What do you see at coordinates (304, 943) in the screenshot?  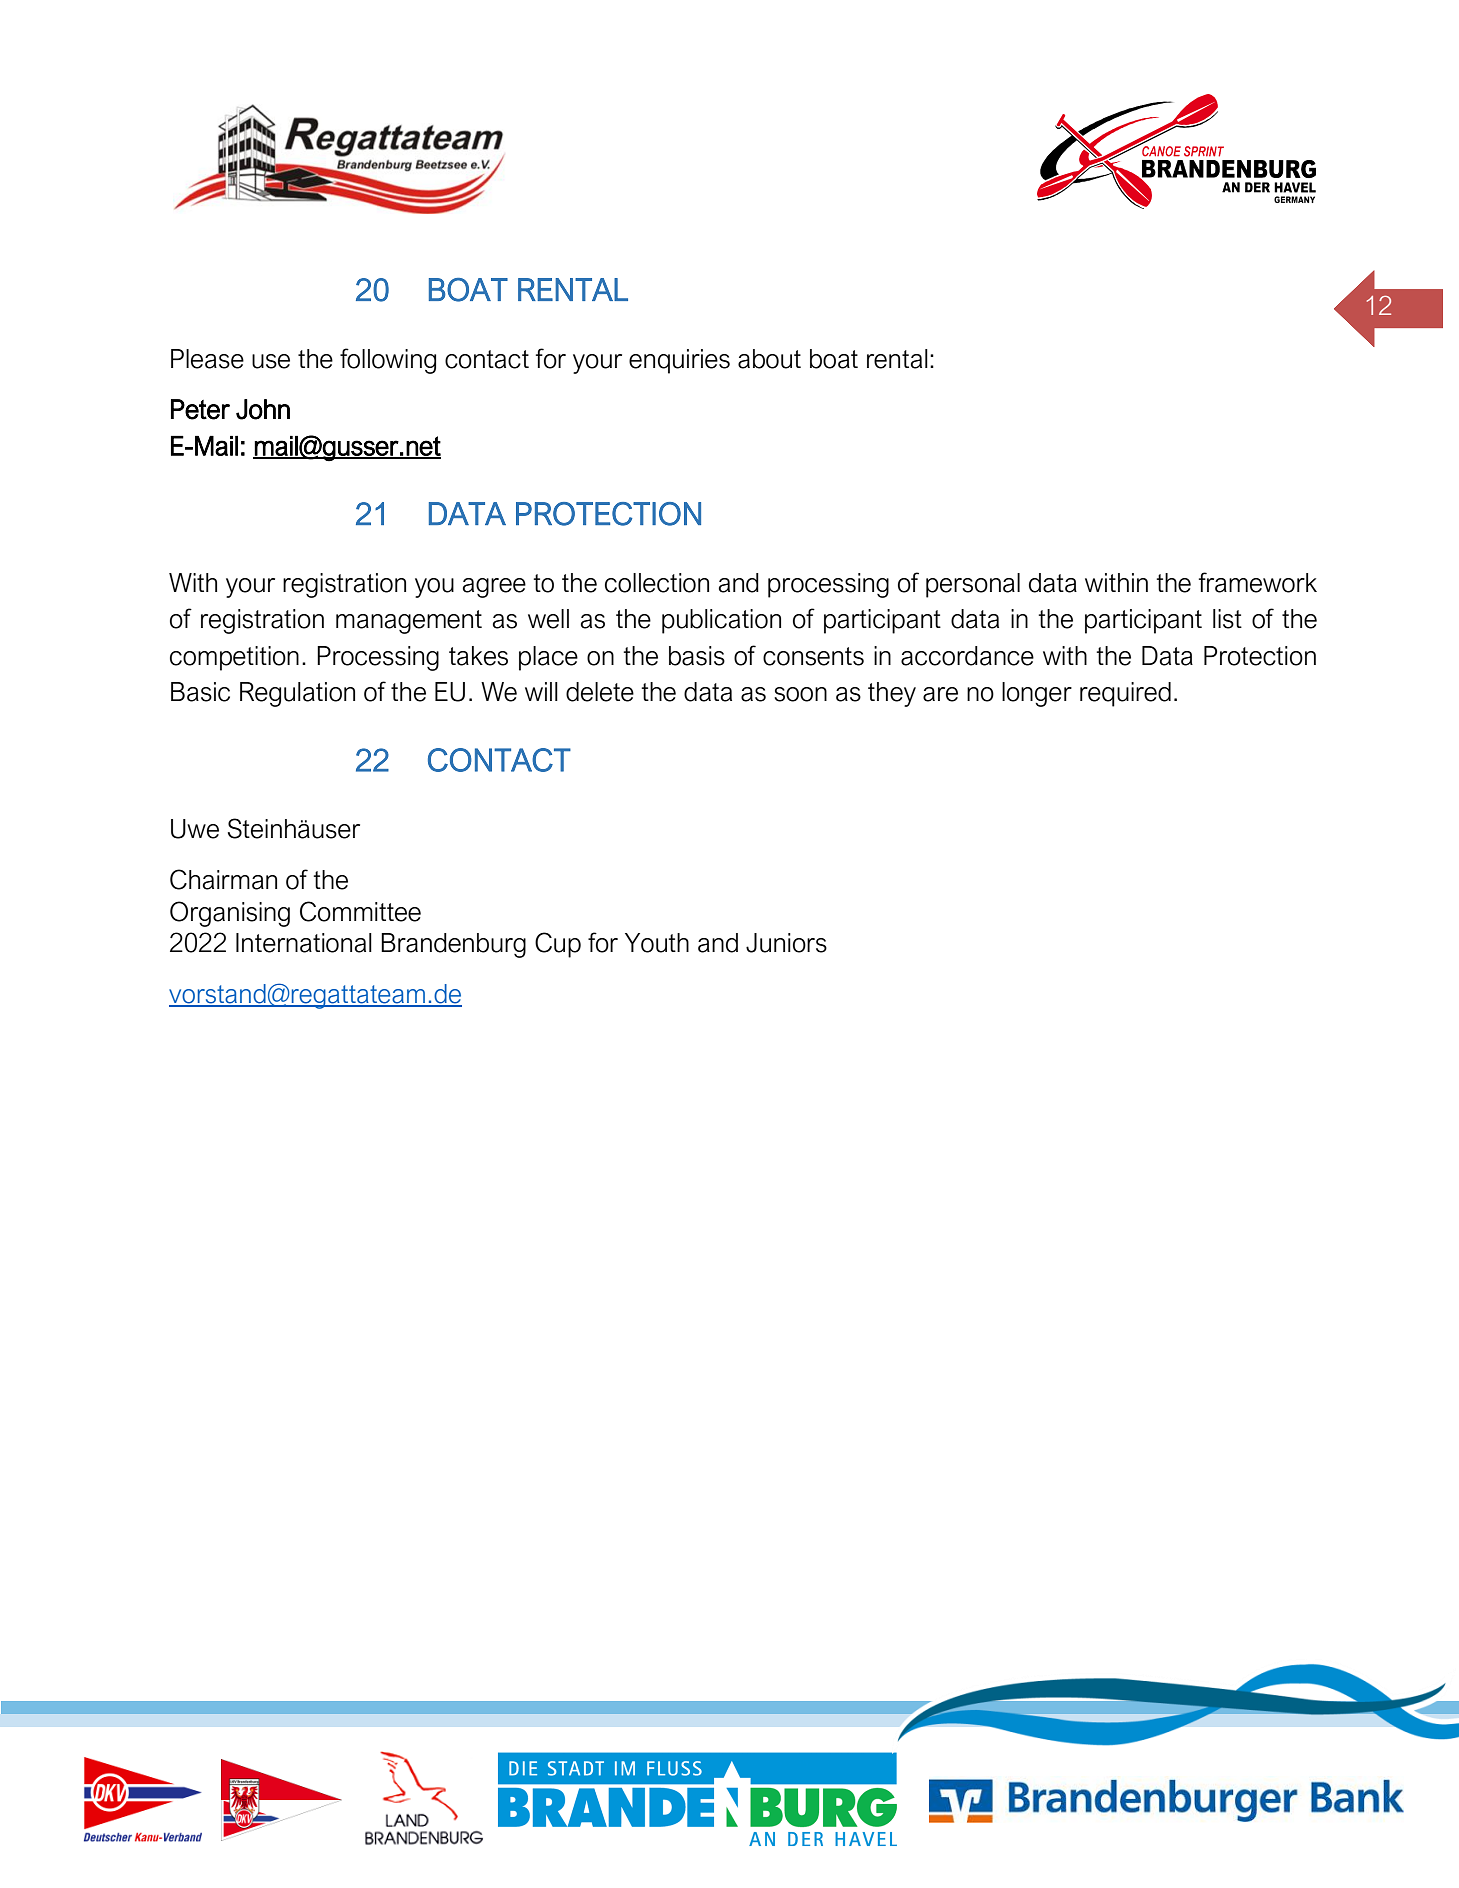 I see `International` at bounding box center [304, 943].
